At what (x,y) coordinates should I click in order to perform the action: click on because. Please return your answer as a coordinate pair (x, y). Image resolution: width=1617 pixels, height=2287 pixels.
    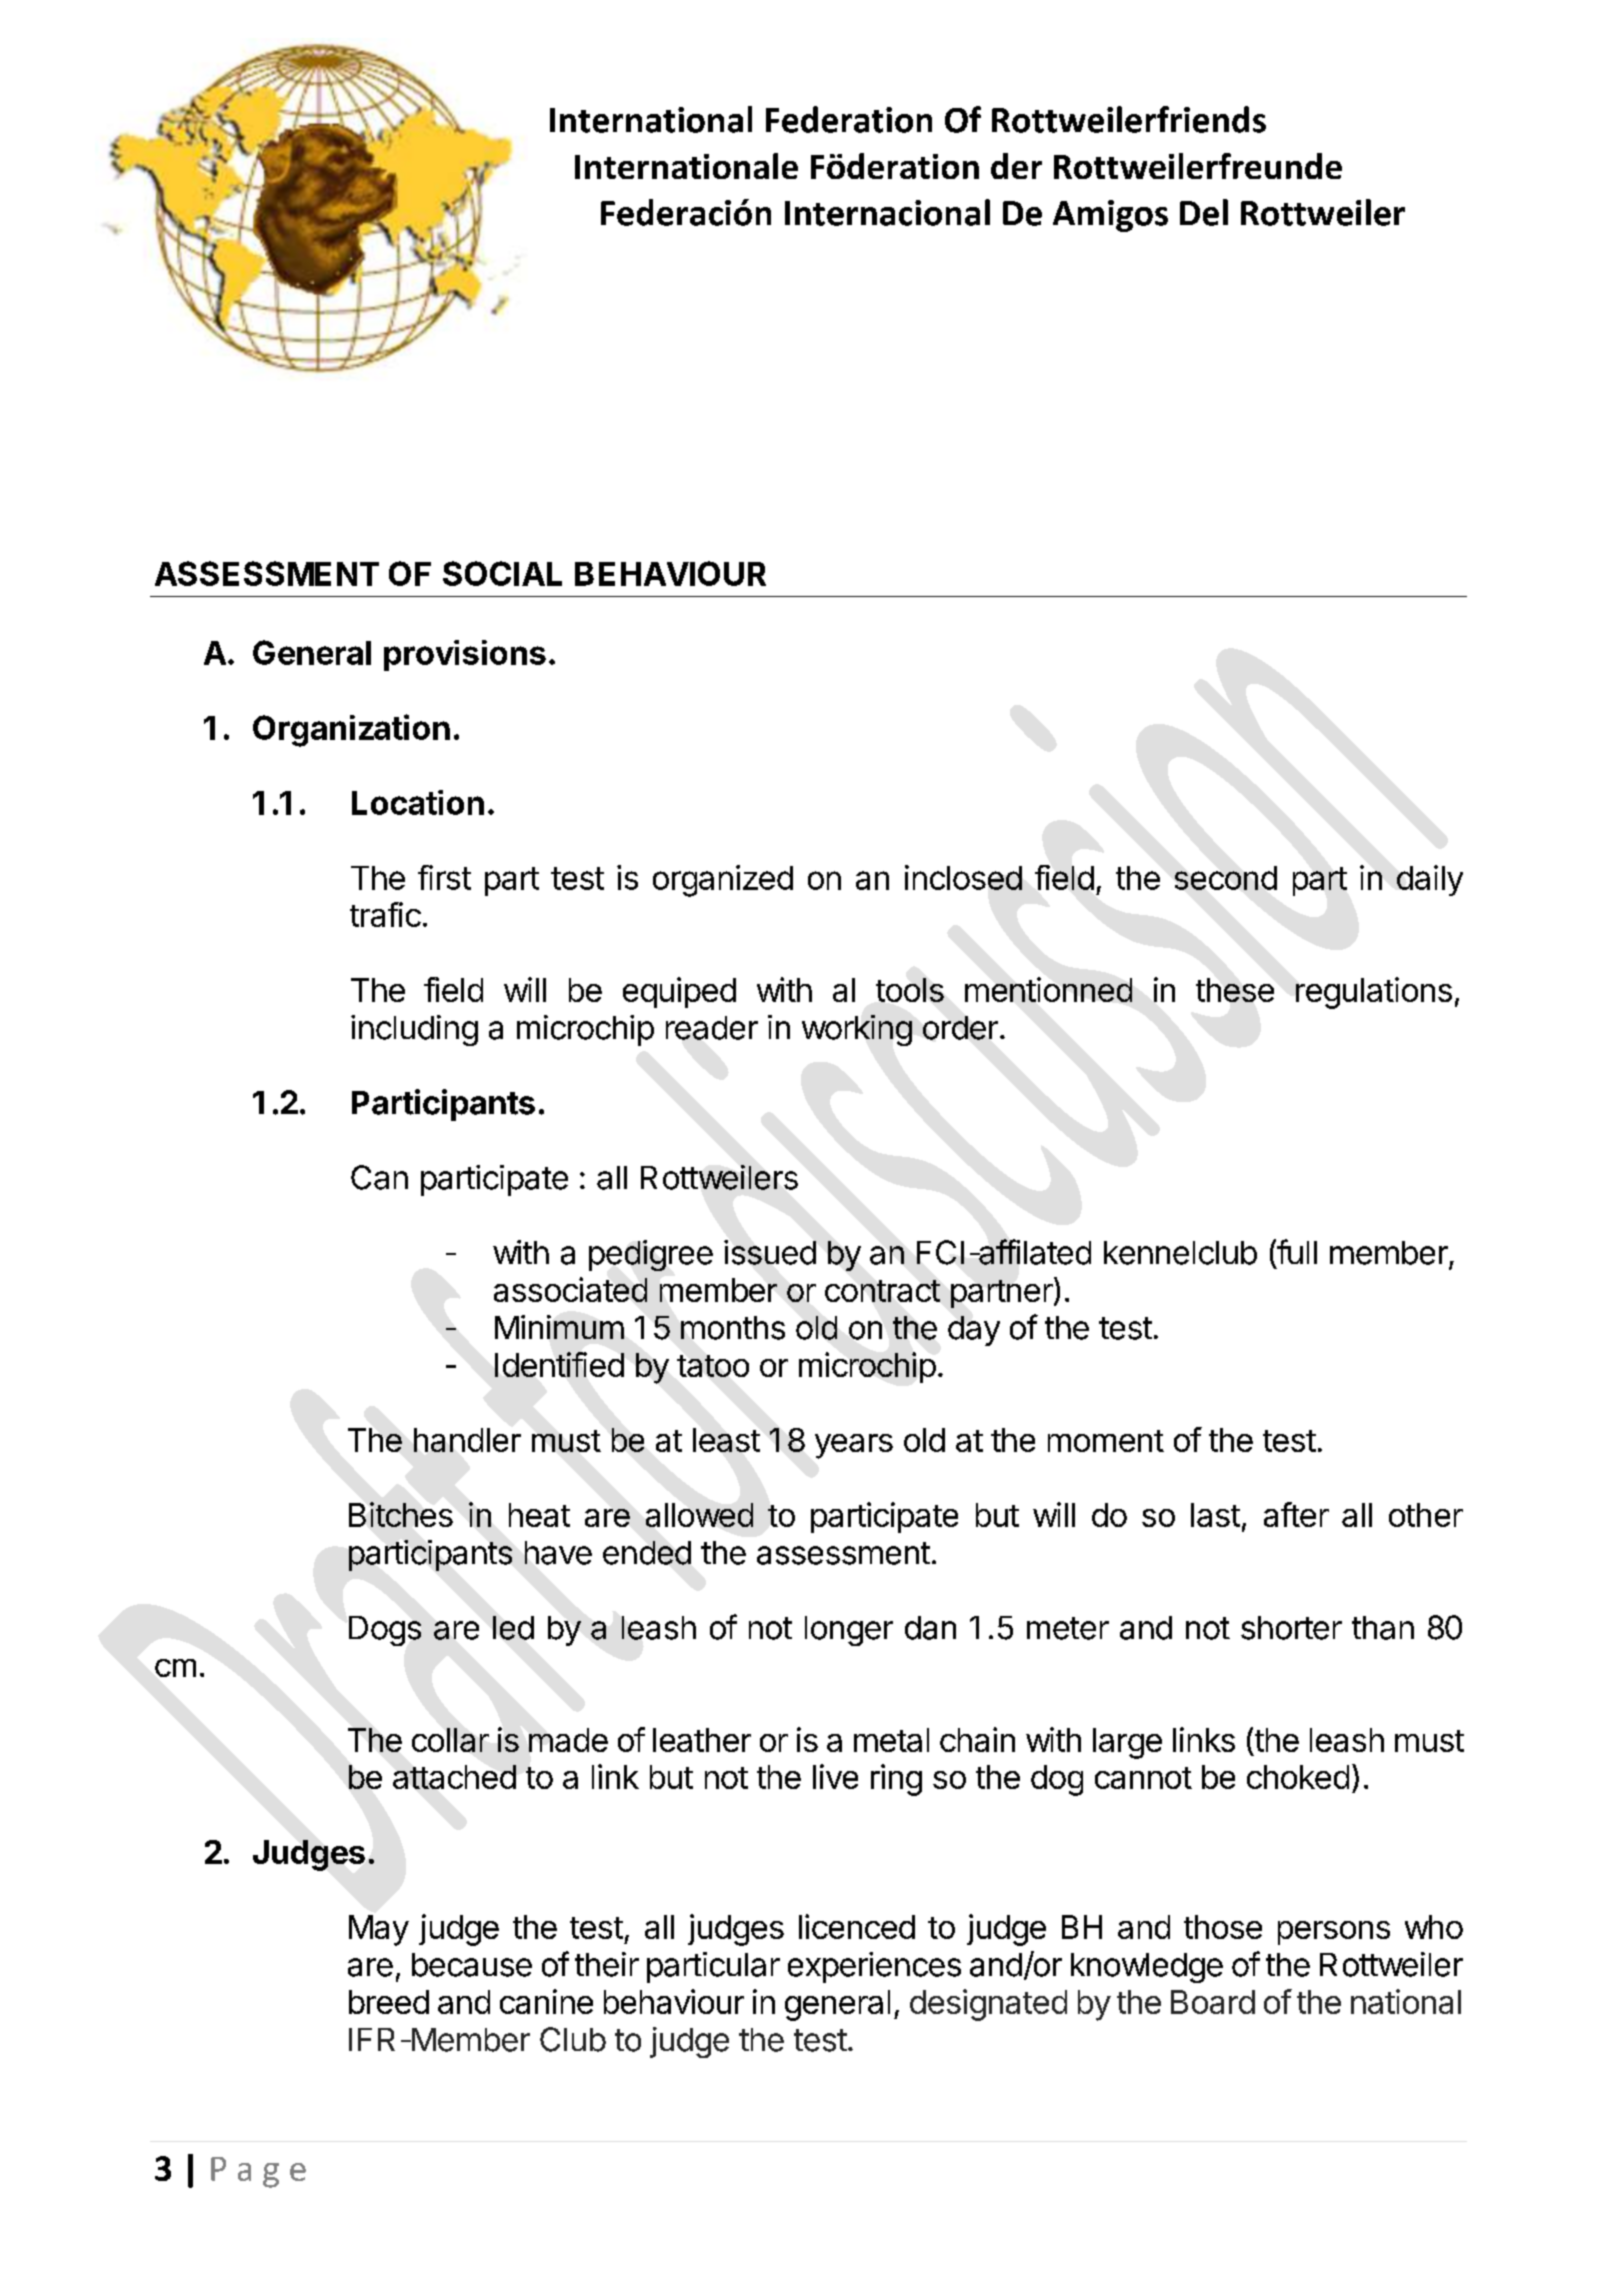
    Looking at the image, I should click on (472, 1965).
